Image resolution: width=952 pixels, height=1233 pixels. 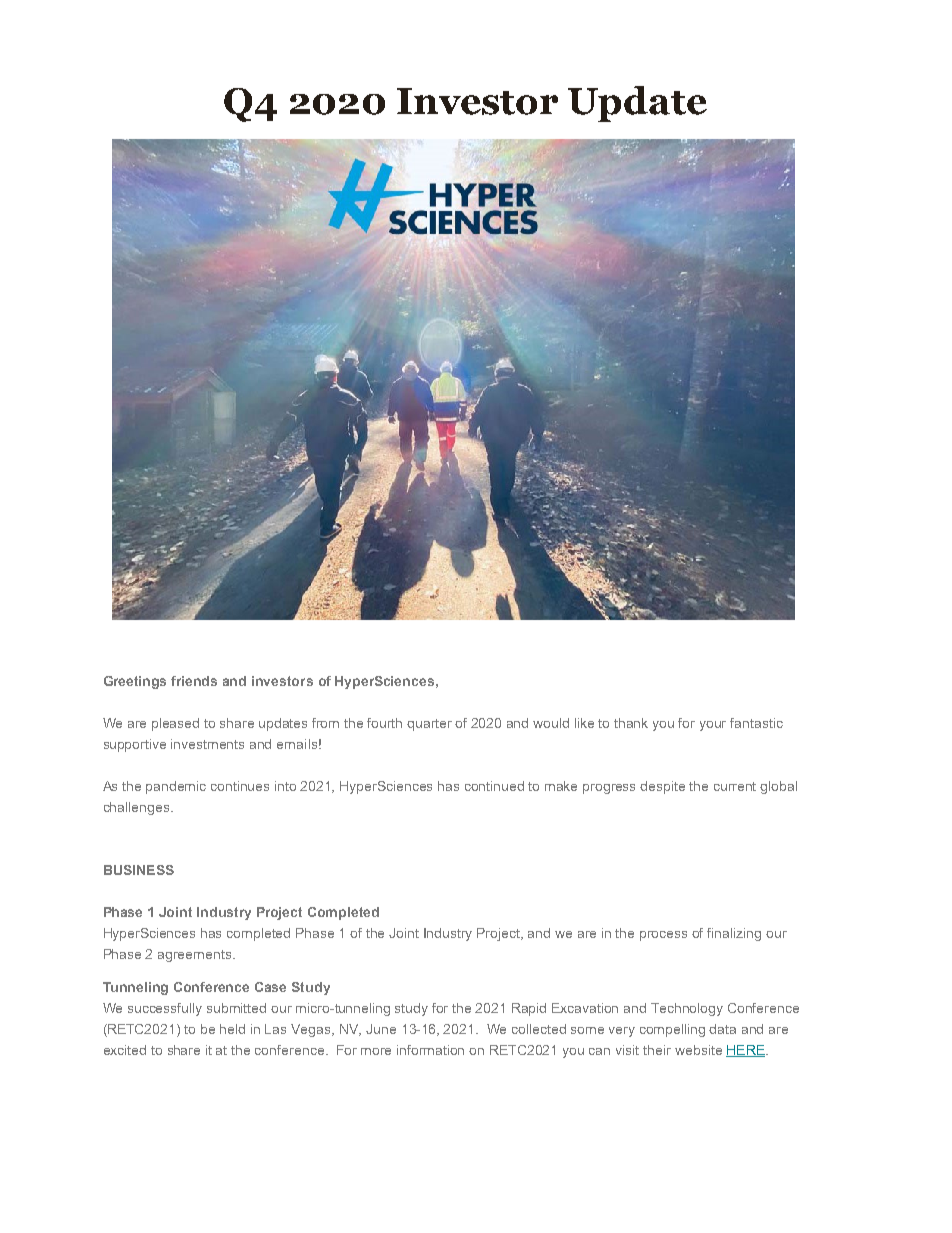 I want to click on quarter, so click(x=429, y=725).
